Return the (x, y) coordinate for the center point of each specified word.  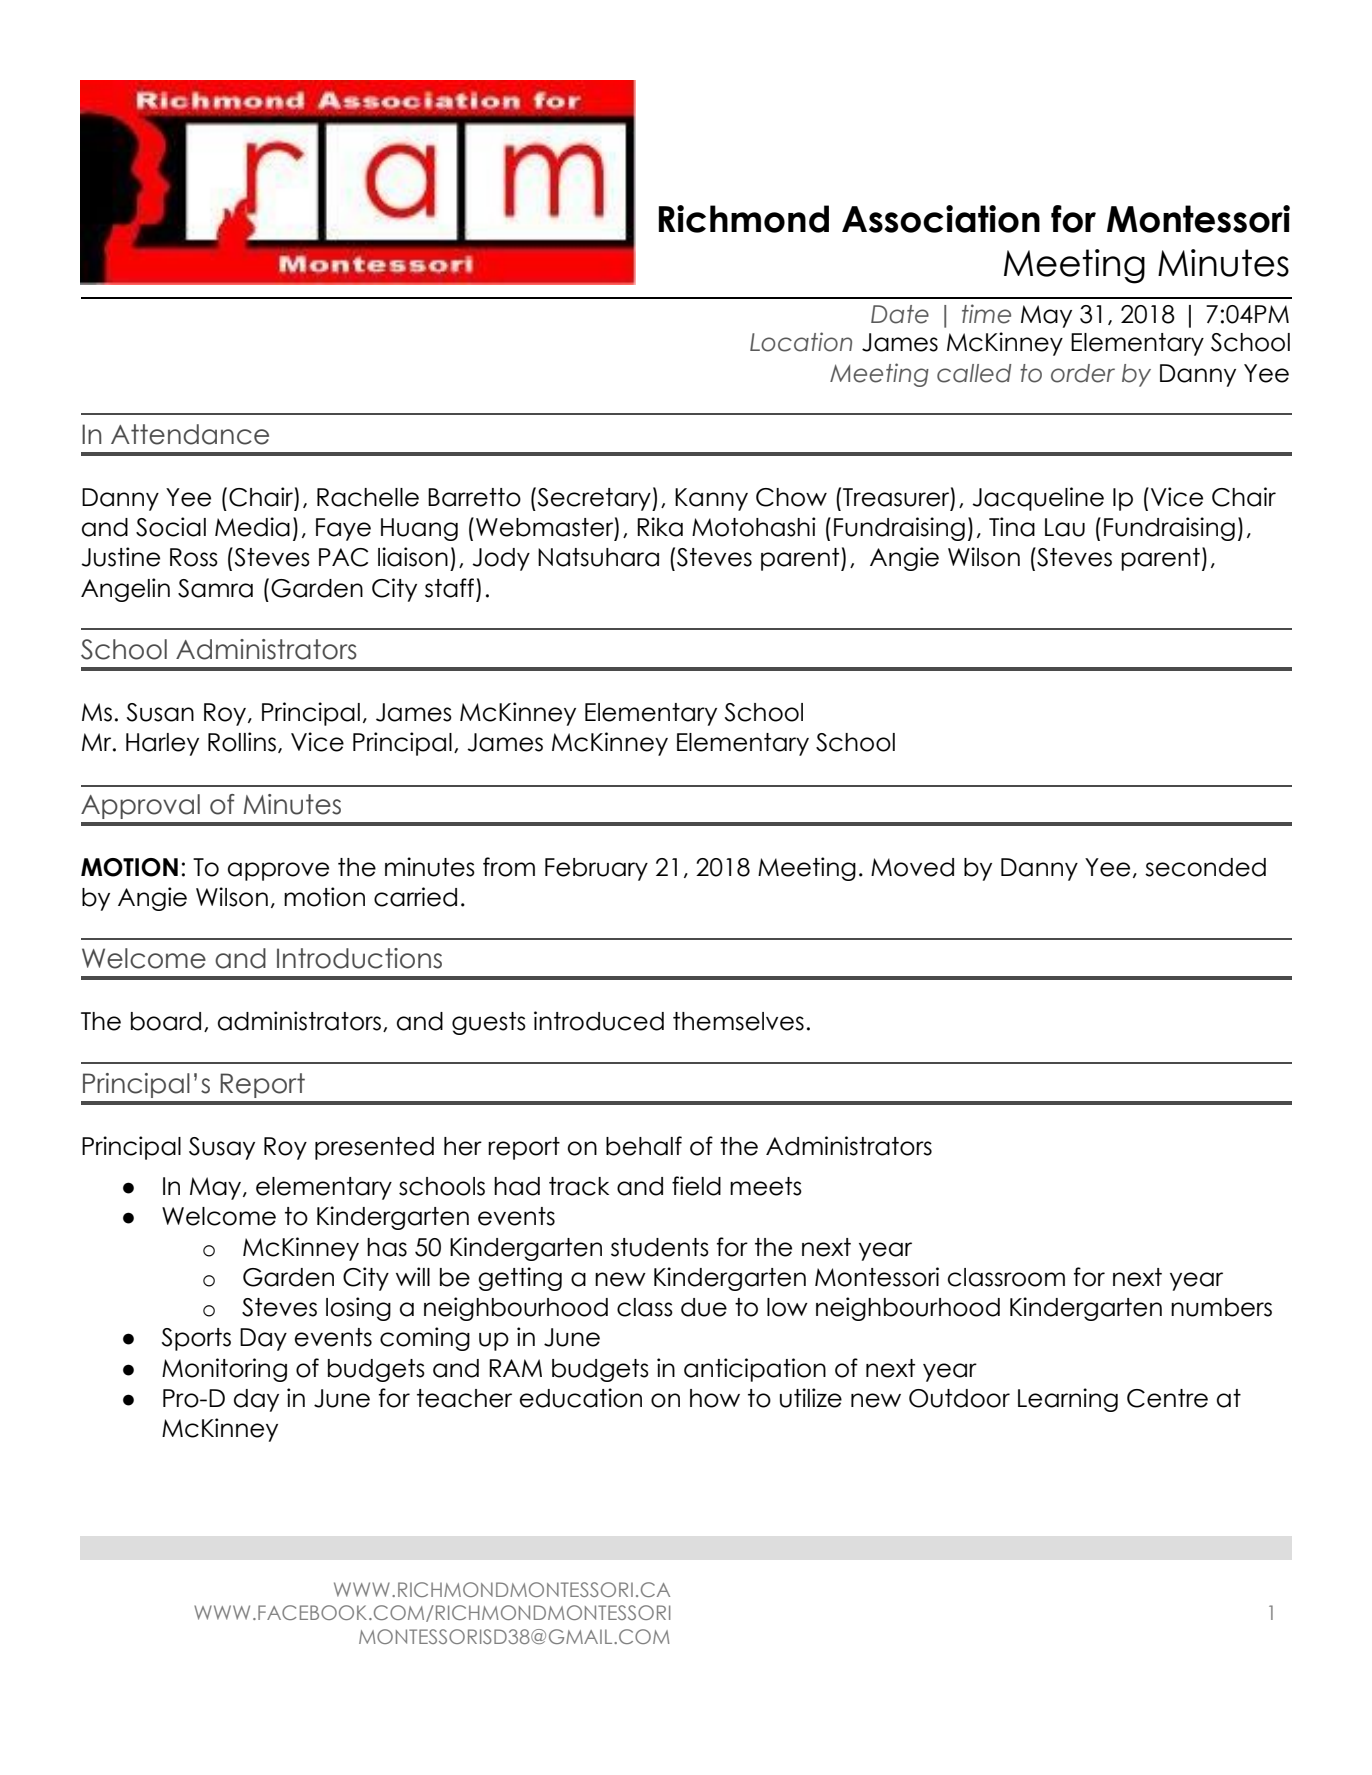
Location (801, 342)
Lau (1065, 527)
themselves (738, 1021)
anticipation (755, 1370)
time (986, 314)
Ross (194, 557)
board (166, 1021)
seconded (1205, 867)
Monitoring (224, 1370)
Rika (660, 527)
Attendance (190, 434)
